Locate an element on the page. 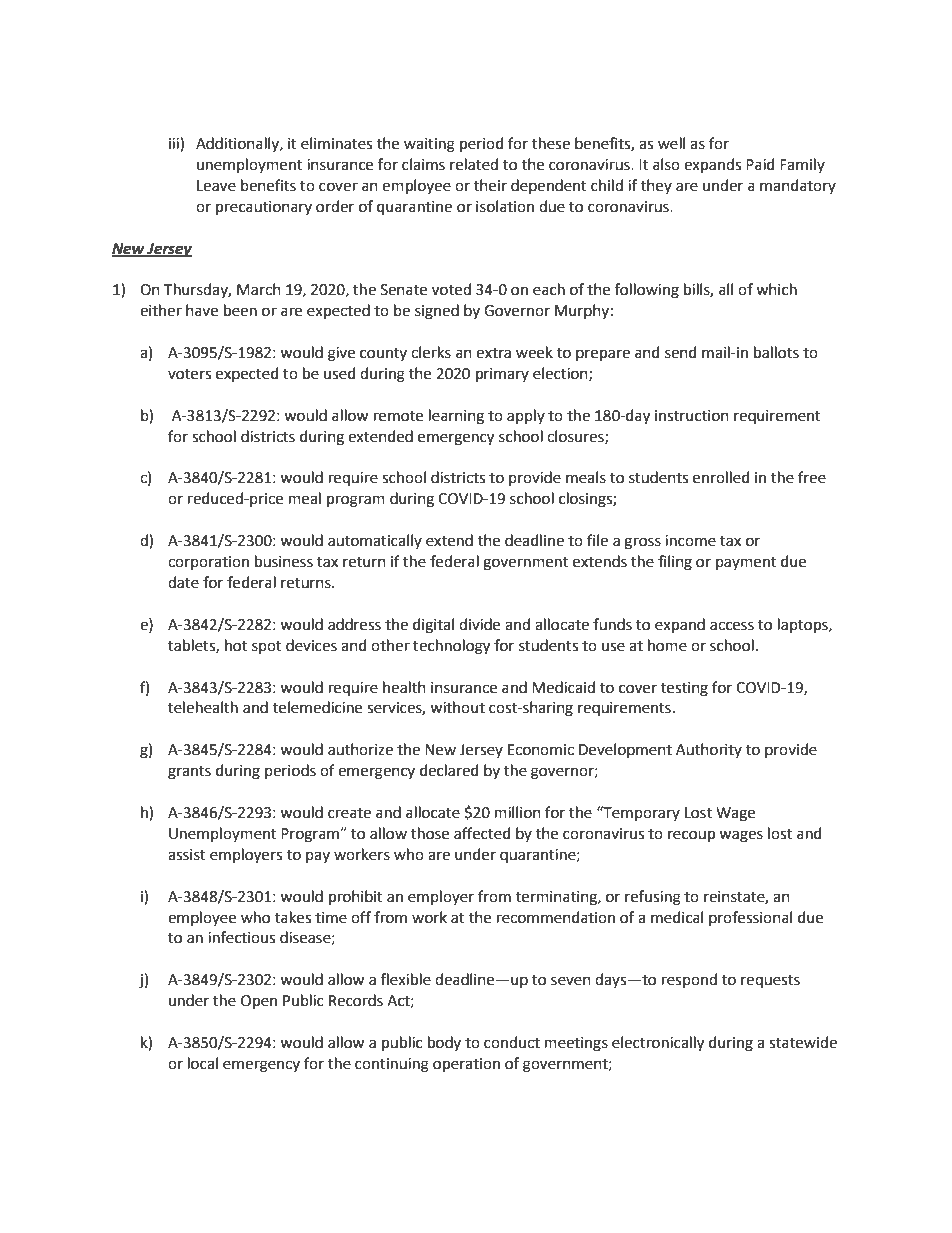 This document has height=1233, width=952. access is located at coordinates (732, 626).
